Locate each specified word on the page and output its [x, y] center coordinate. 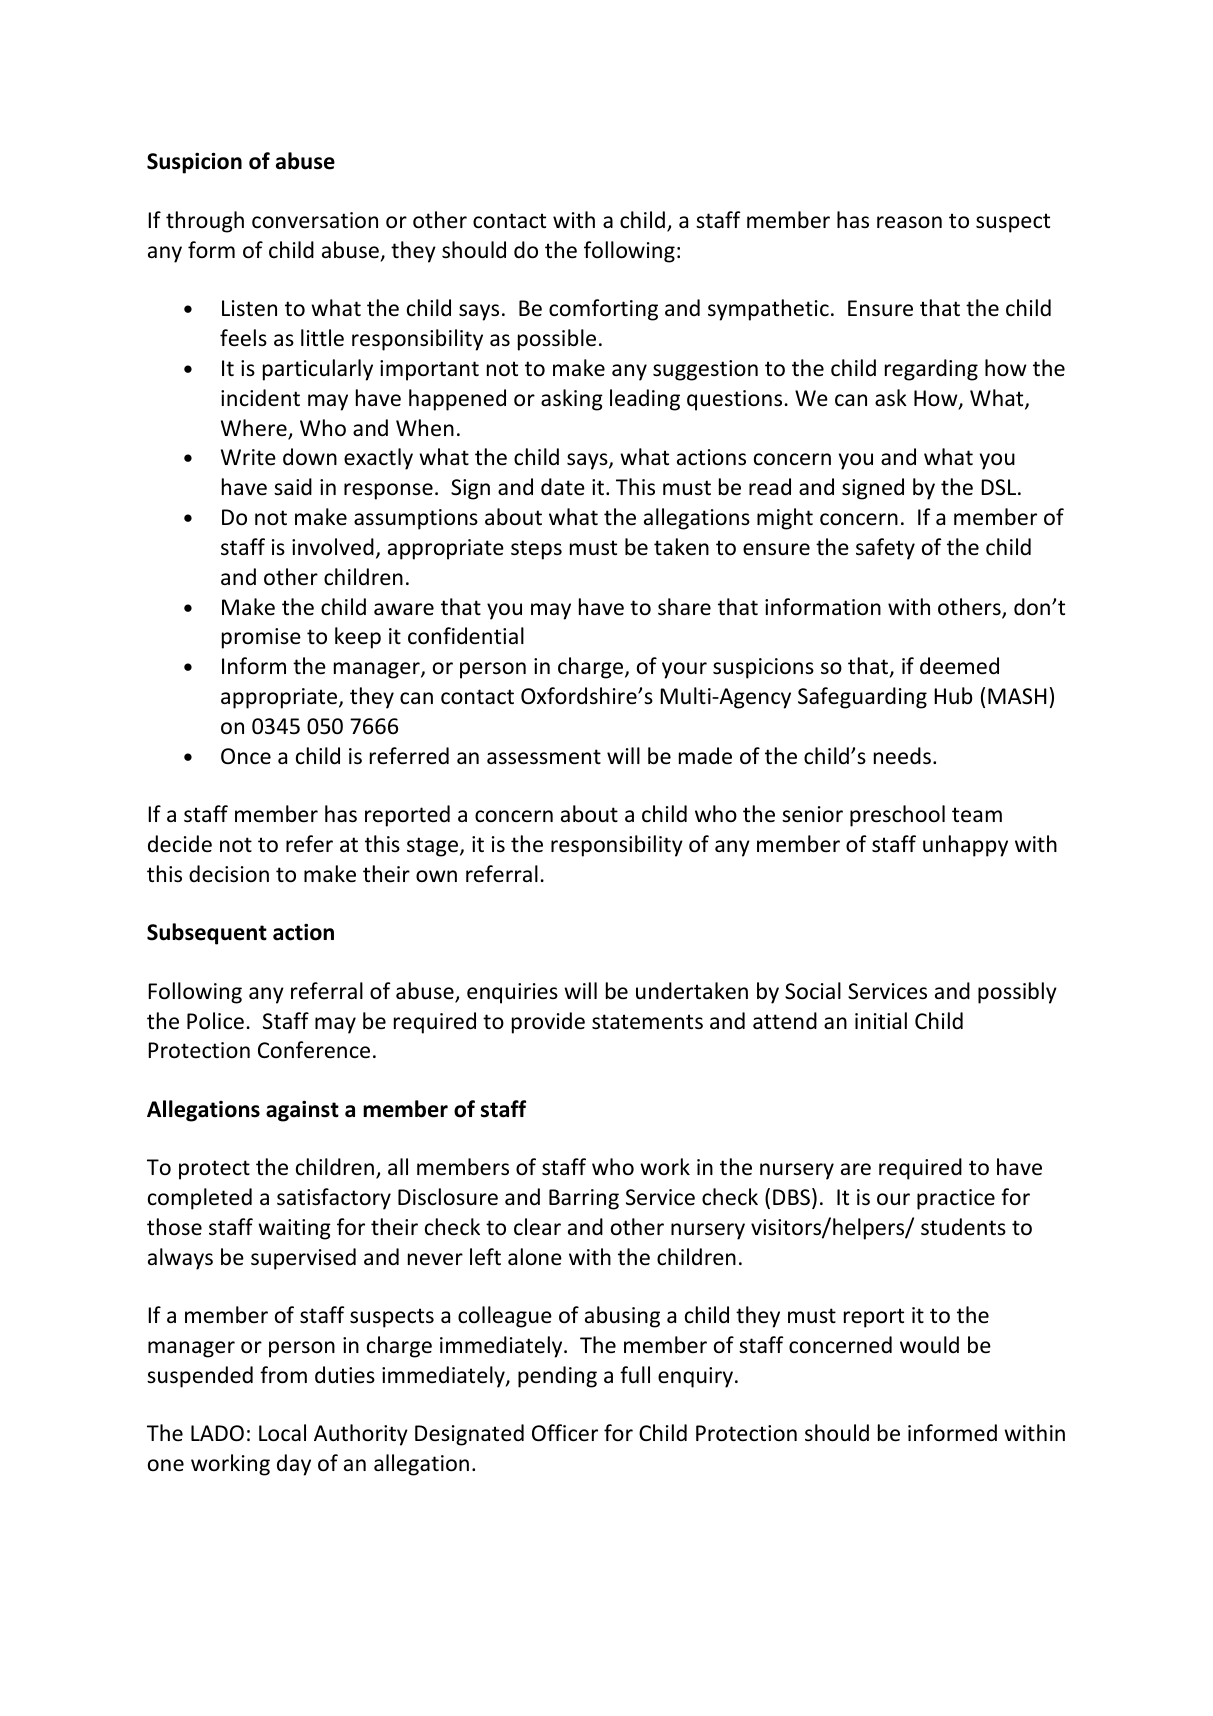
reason [909, 222]
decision [229, 874]
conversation [315, 220]
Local [282, 1433]
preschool [897, 816]
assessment [544, 757]
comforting [603, 310]
